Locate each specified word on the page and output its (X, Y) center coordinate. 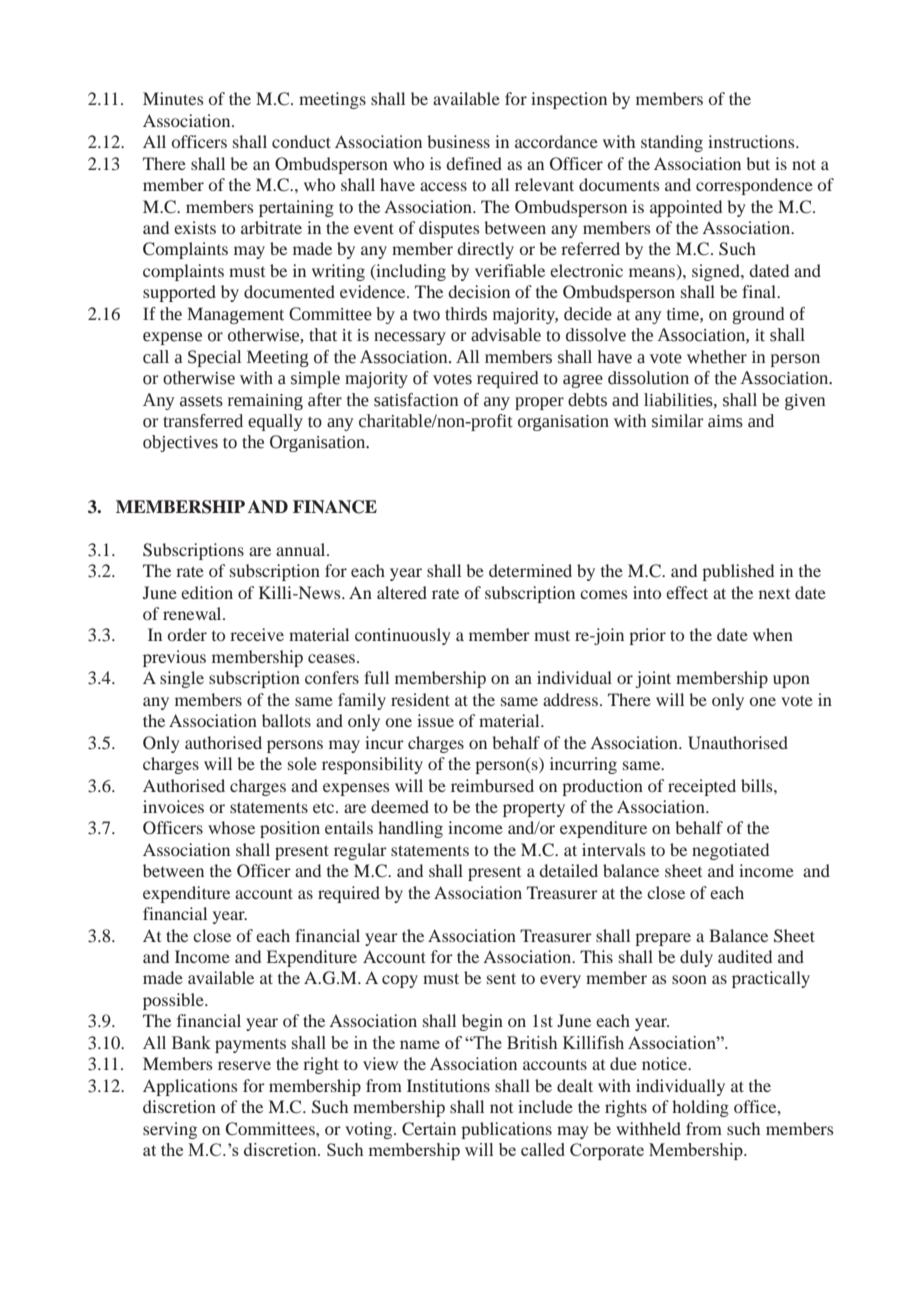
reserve (244, 1065)
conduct (301, 141)
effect (687, 592)
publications (506, 1130)
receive (257, 634)
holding (700, 1108)
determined (530, 570)
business (458, 141)
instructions (752, 141)
